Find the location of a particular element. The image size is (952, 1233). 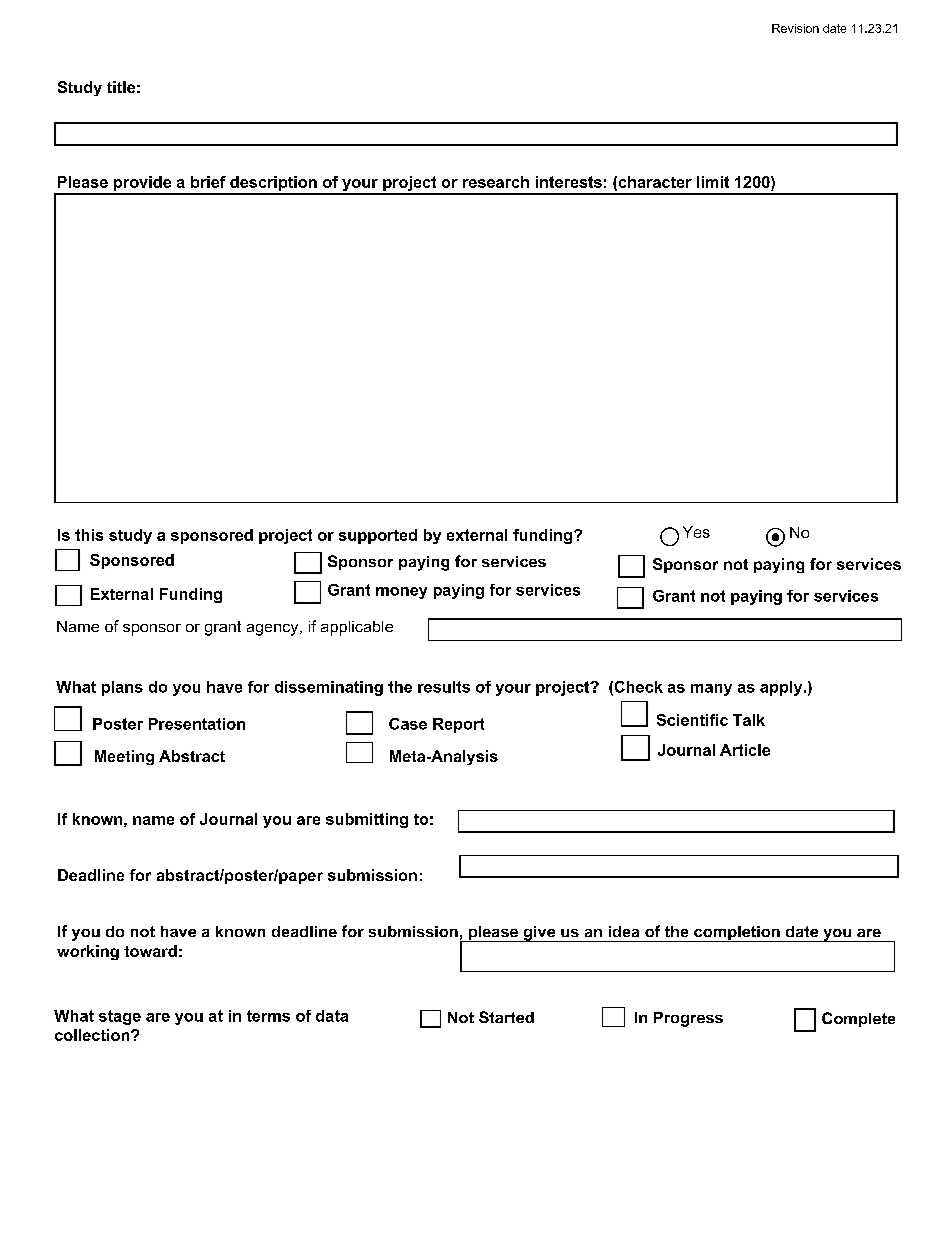

limit is located at coordinates (713, 182).
